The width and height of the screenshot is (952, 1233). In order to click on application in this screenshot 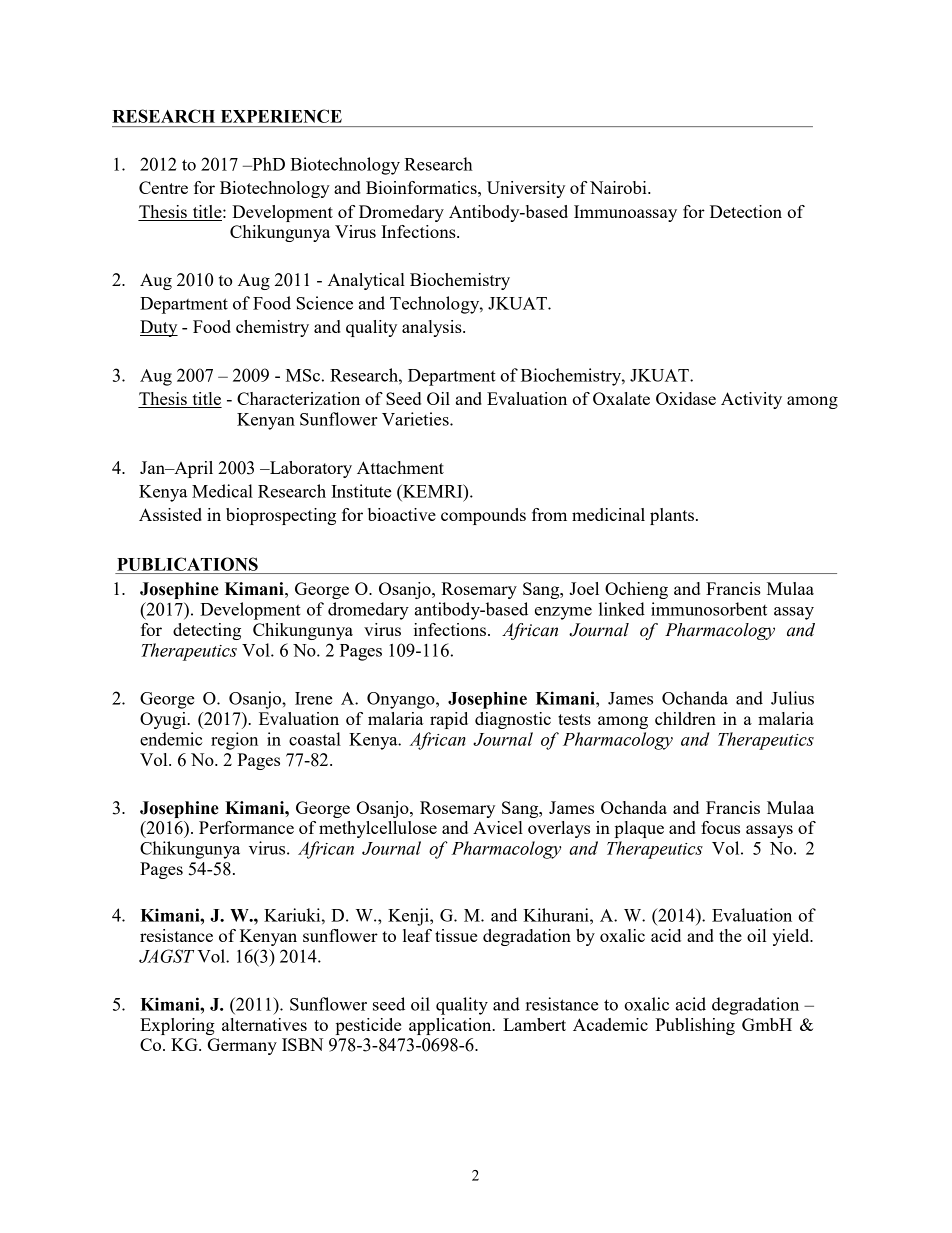, I will do `click(451, 1026)`.
